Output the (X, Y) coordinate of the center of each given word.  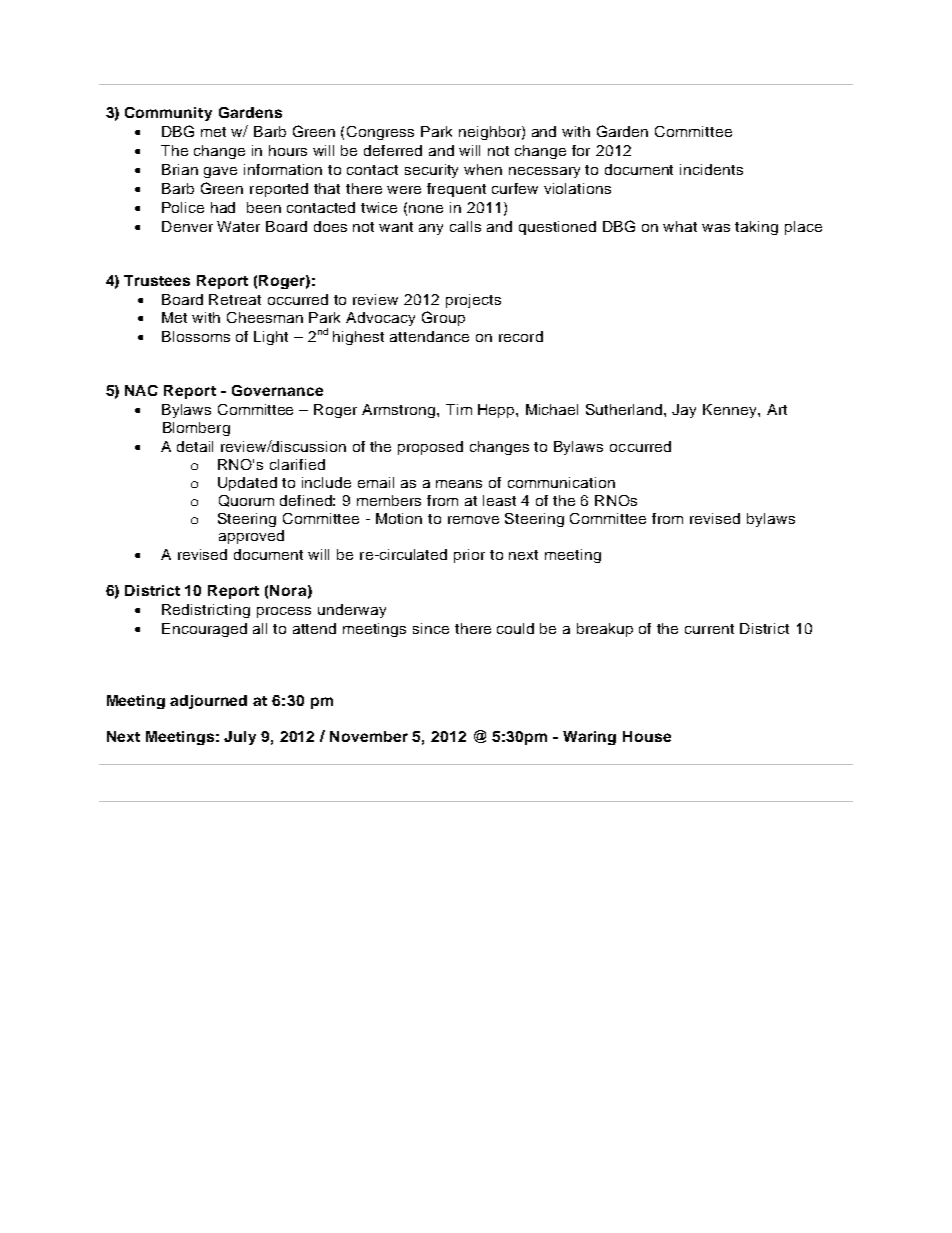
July (240, 738)
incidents (711, 169)
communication (561, 482)
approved (251, 537)
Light (271, 338)
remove (473, 520)
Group (443, 318)
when (483, 169)
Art (777, 409)
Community (168, 114)
